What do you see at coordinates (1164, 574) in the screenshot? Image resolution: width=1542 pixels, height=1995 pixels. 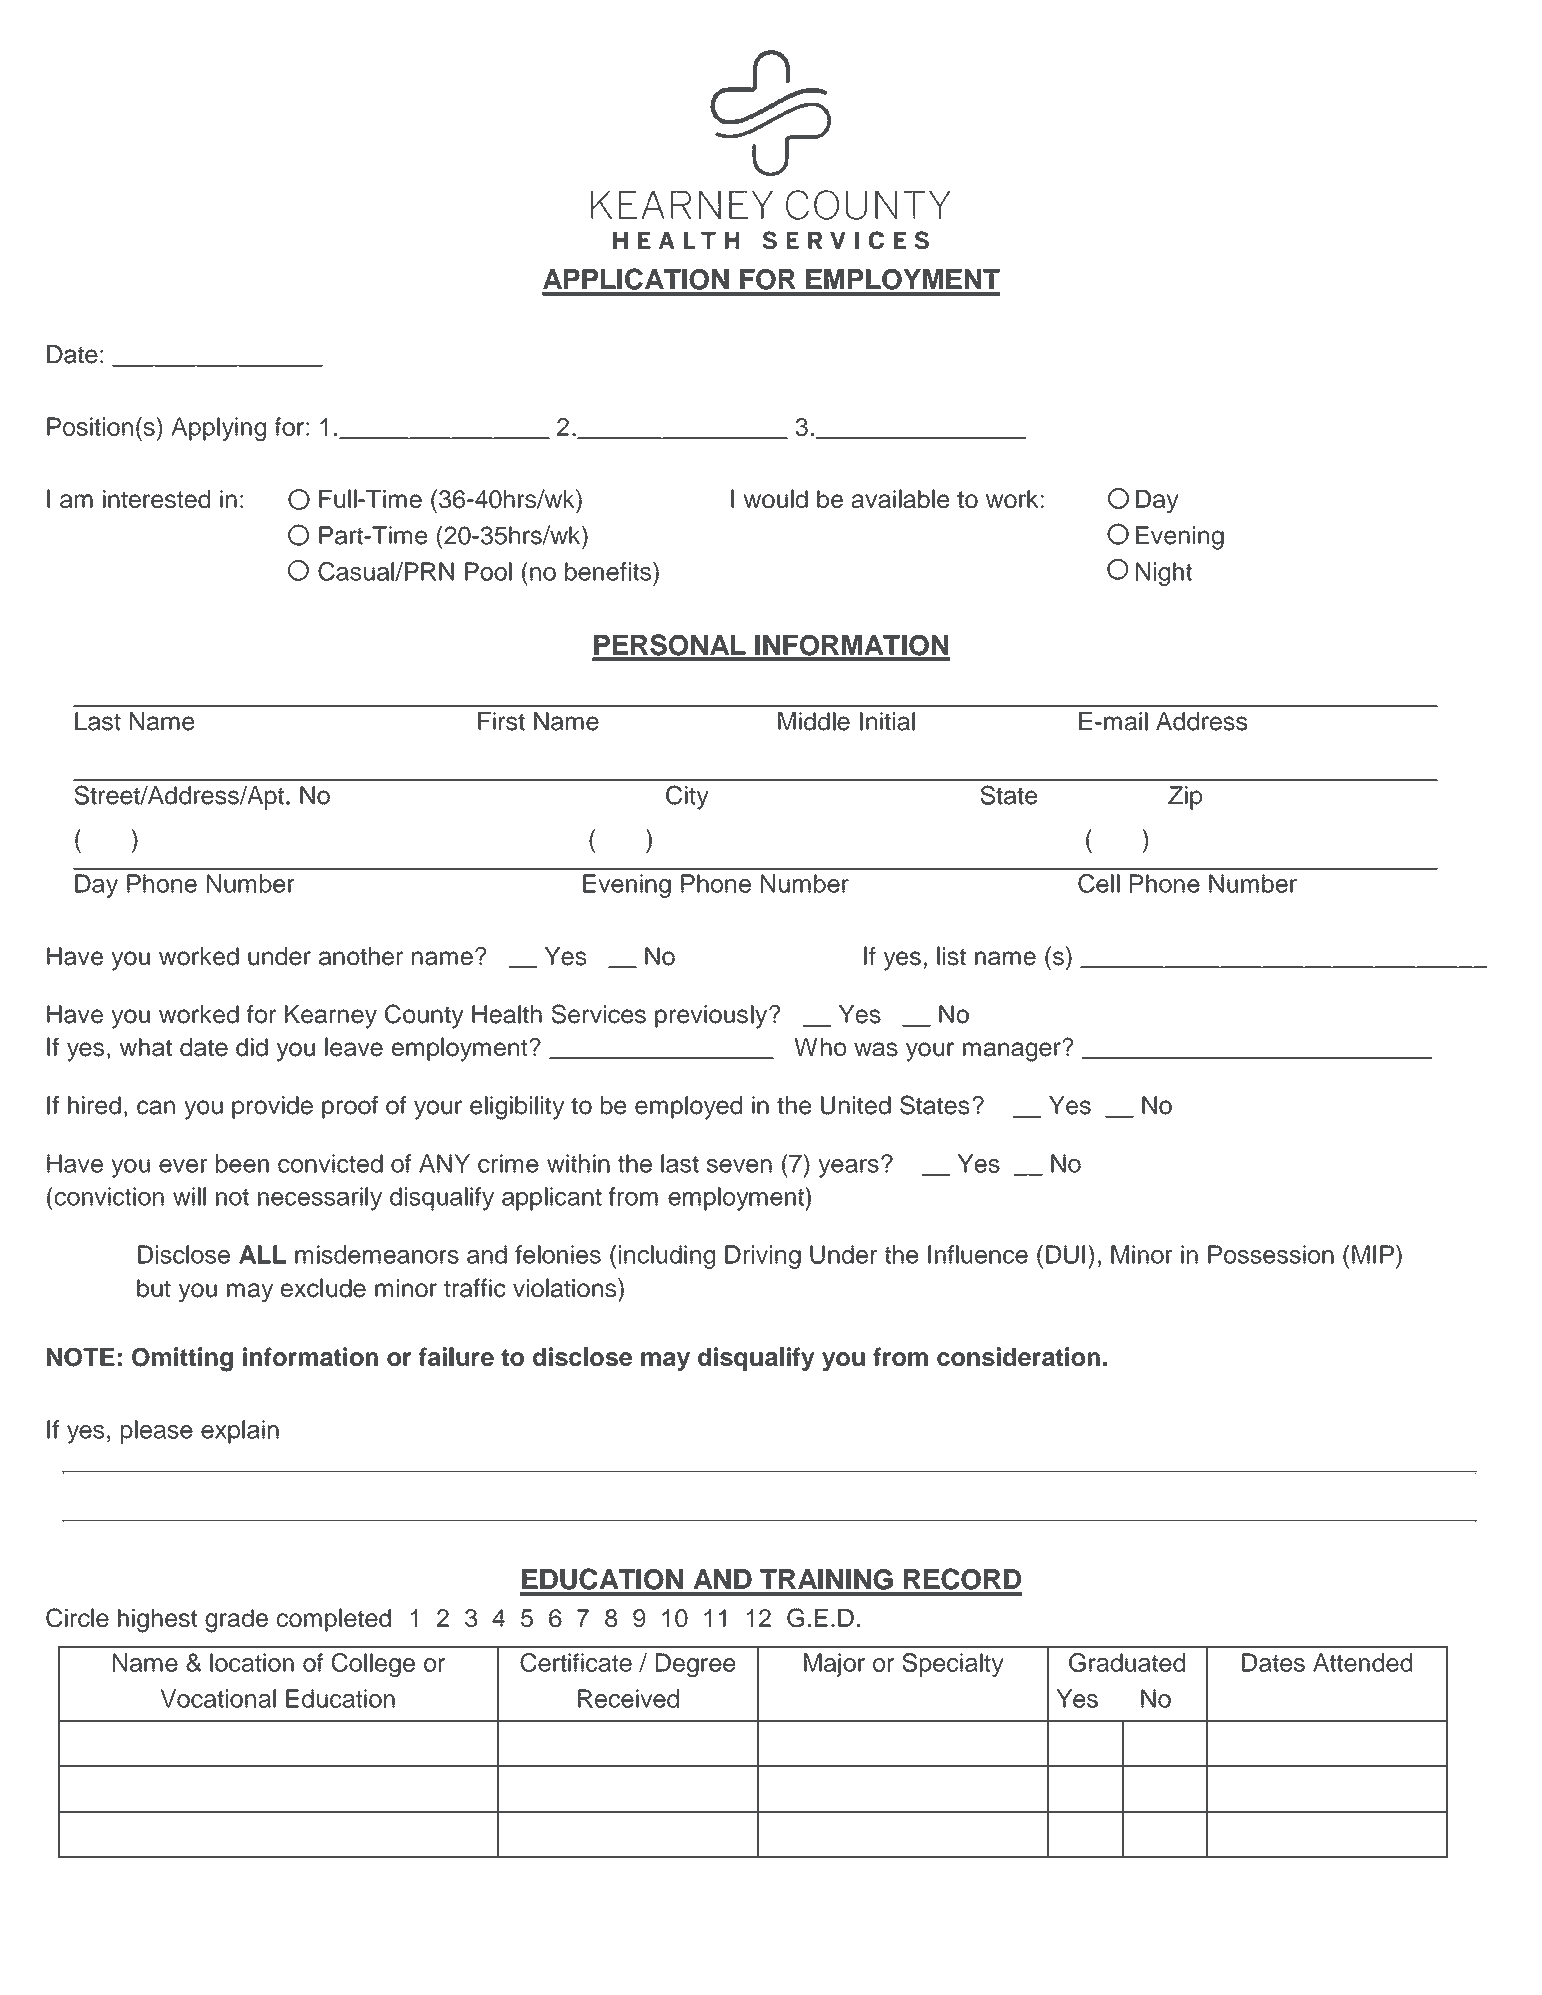 I see `Night` at bounding box center [1164, 574].
